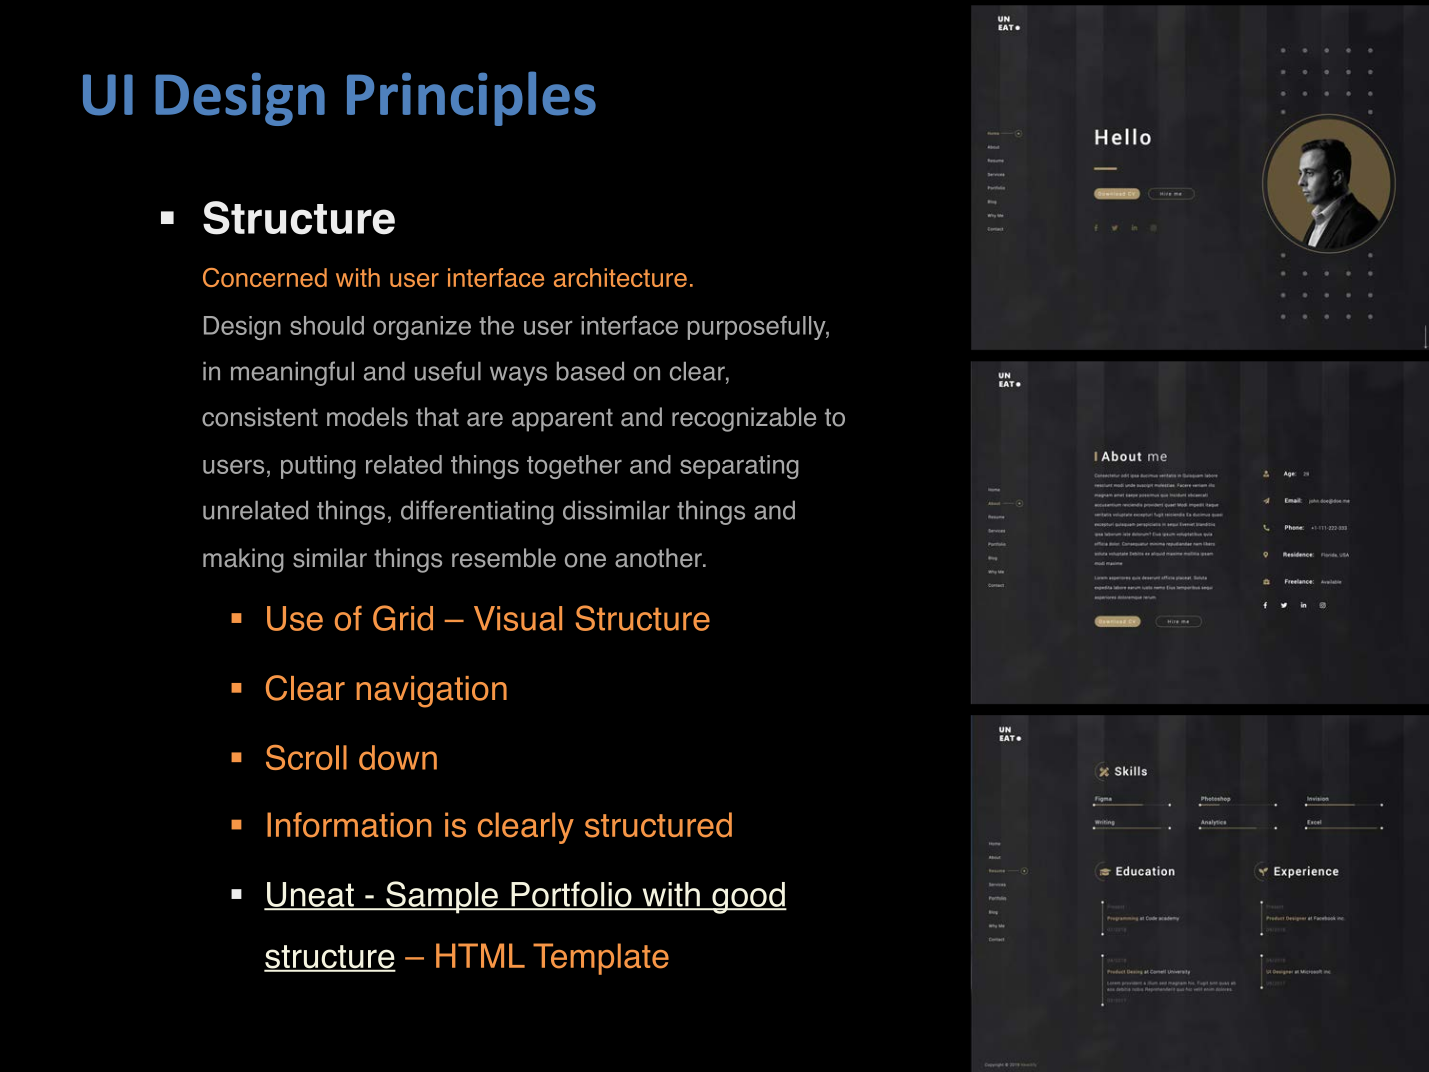  What do you see at coordinates (327, 325) in the image?
I see `should` at bounding box center [327, 325].
